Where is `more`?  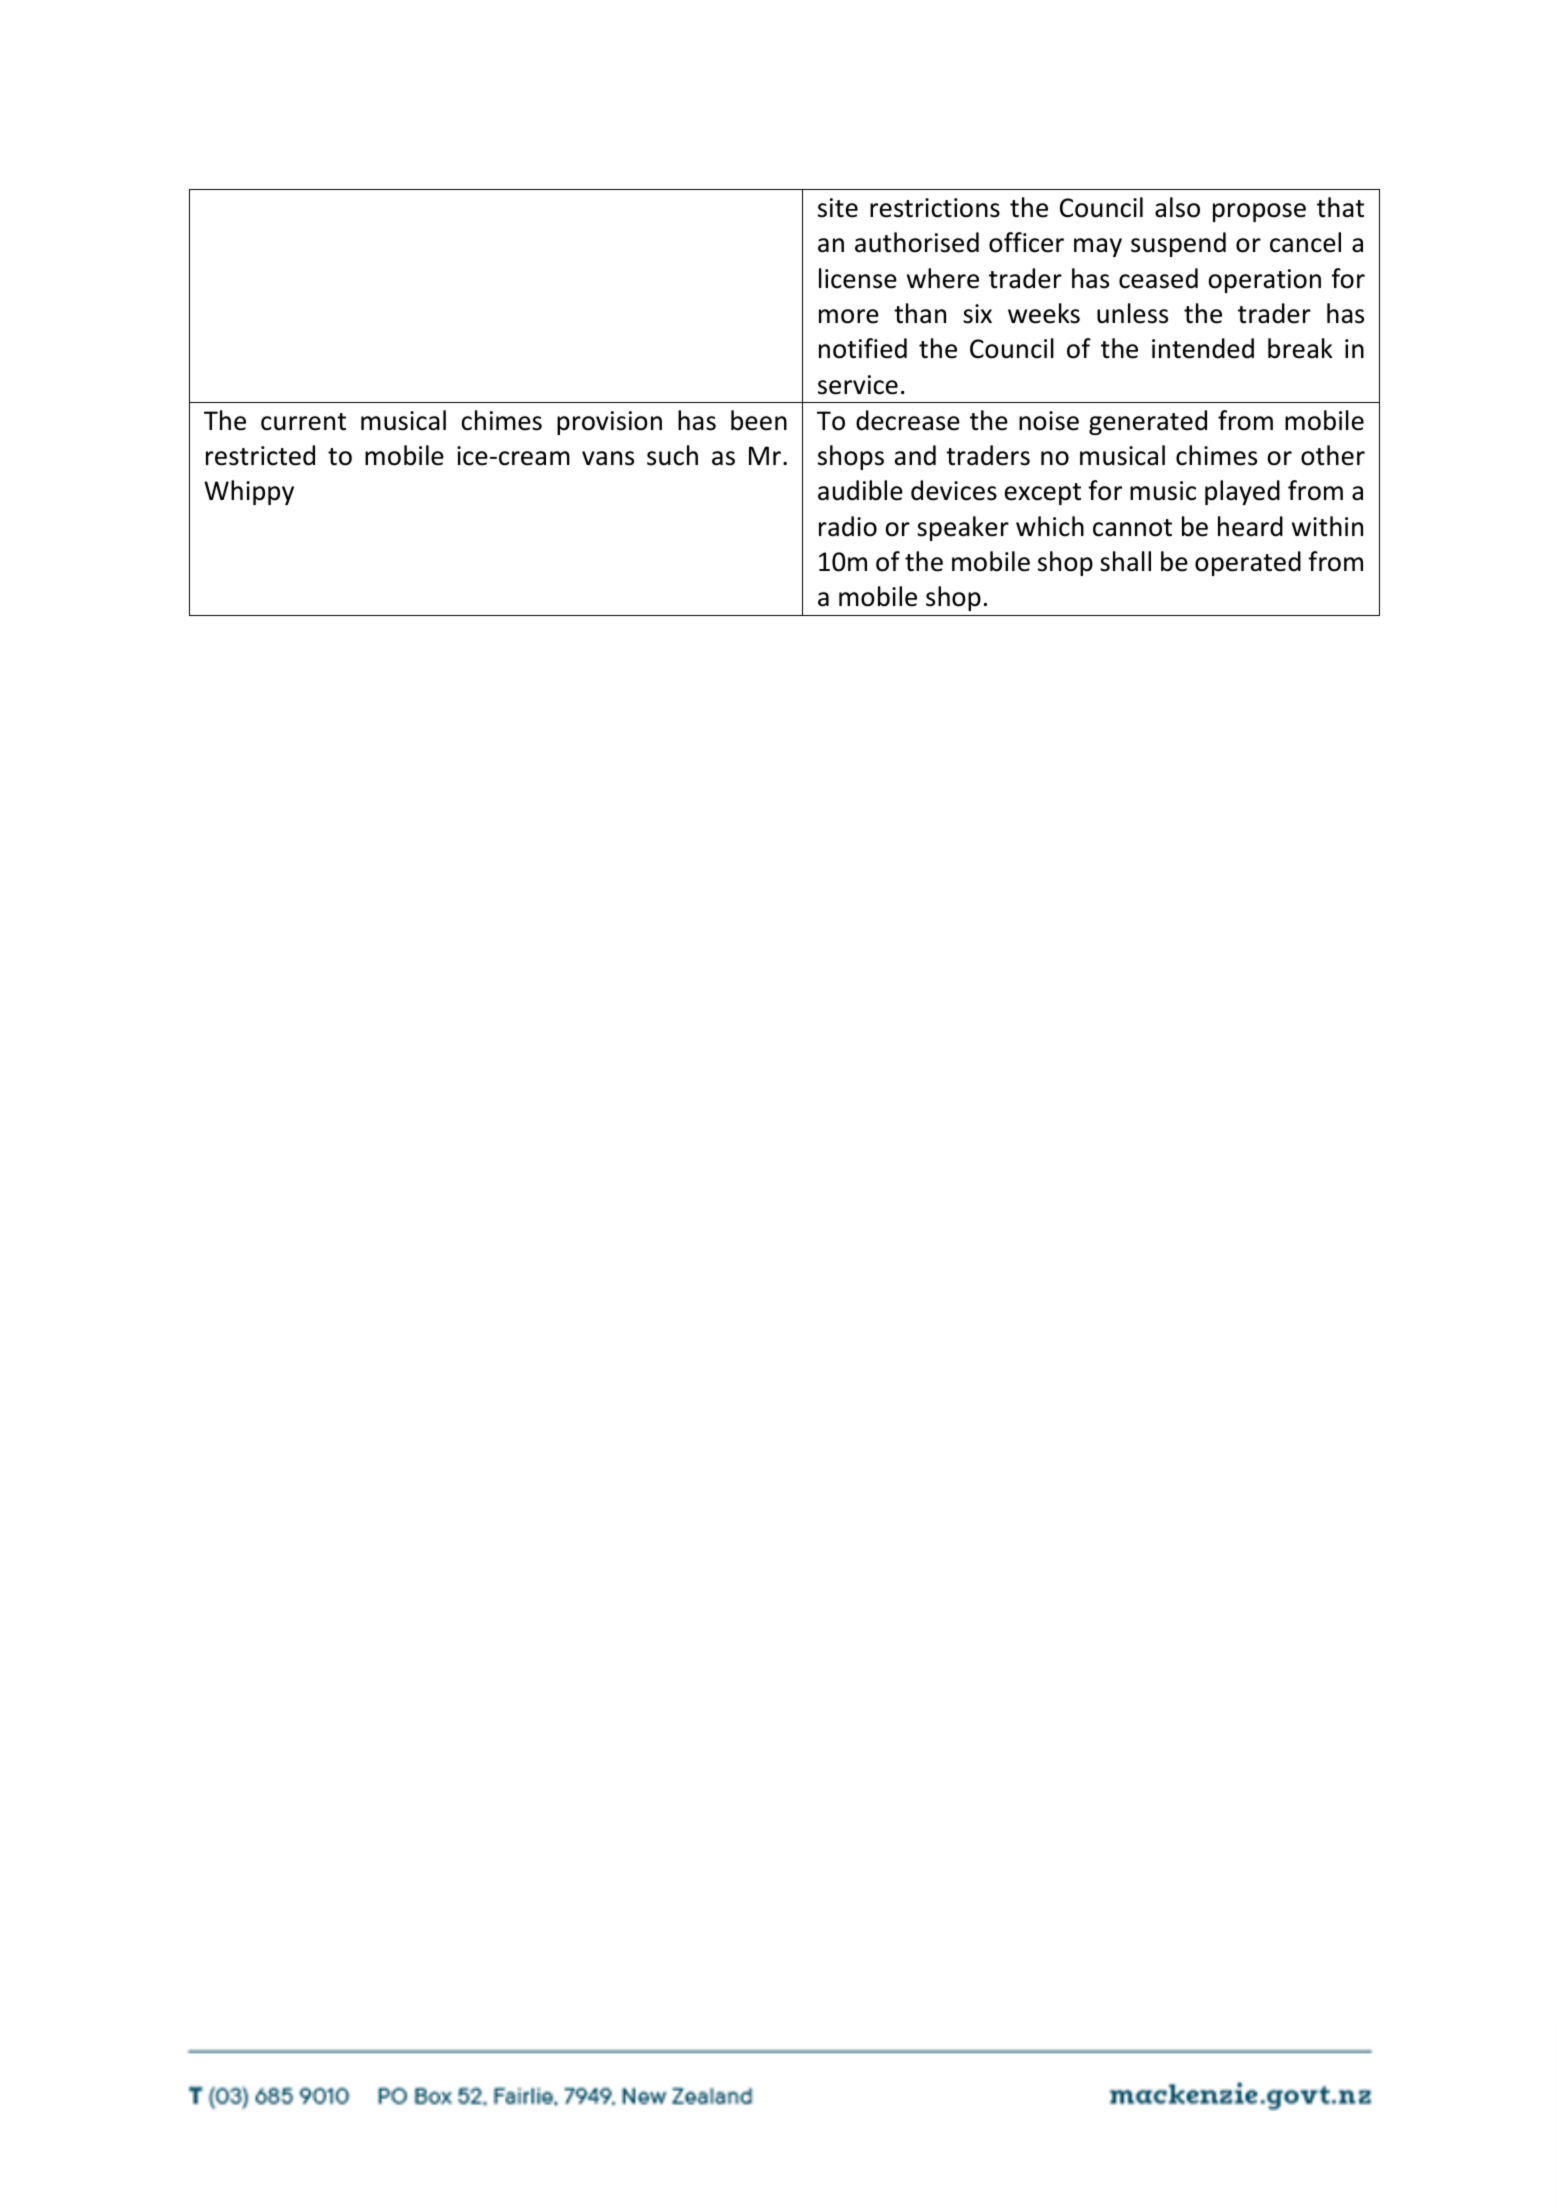 more is located at coordinates (849, 316).
